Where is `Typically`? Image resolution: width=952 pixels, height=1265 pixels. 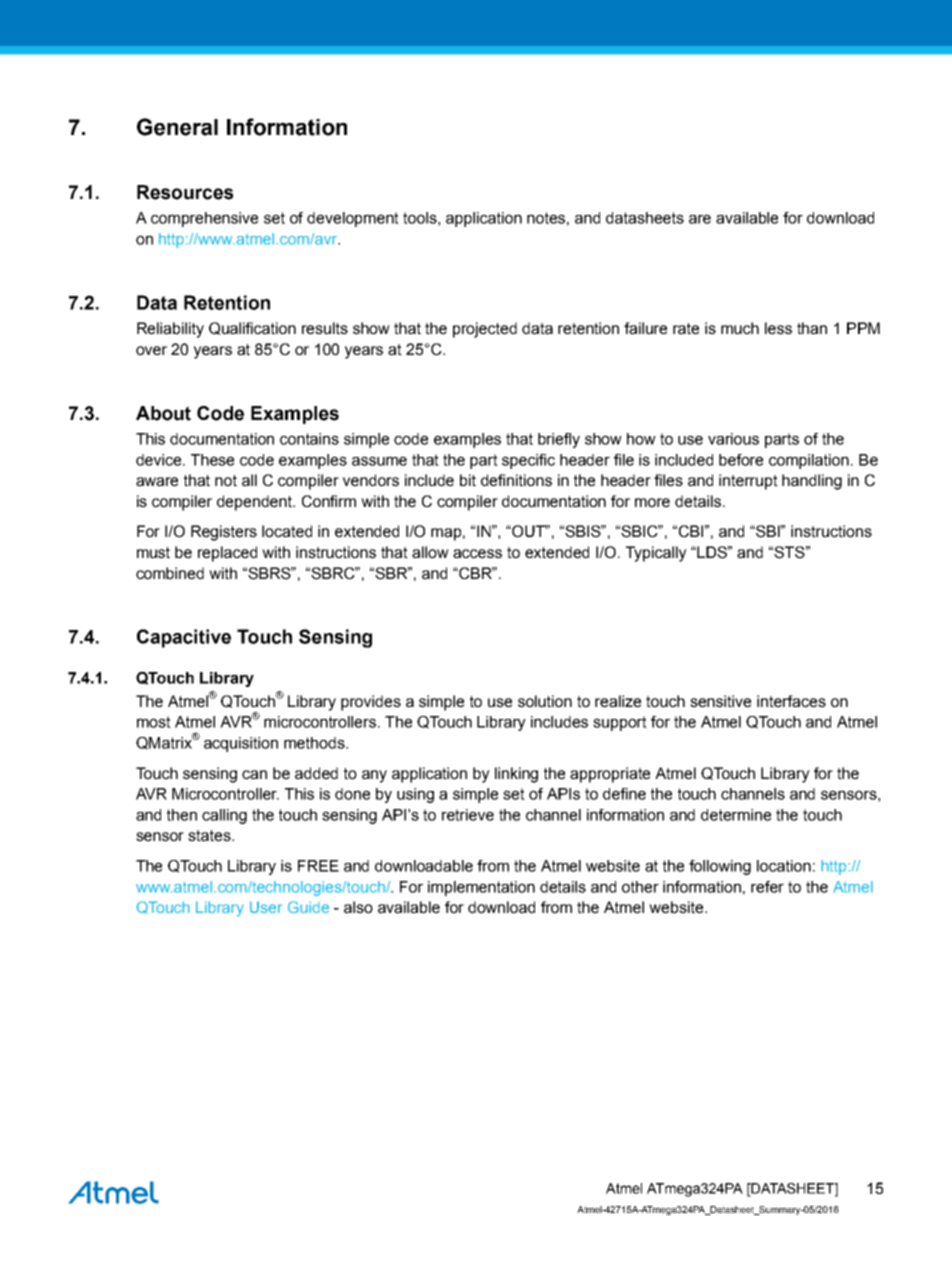 Typically is located at coordinates (656, 554).
